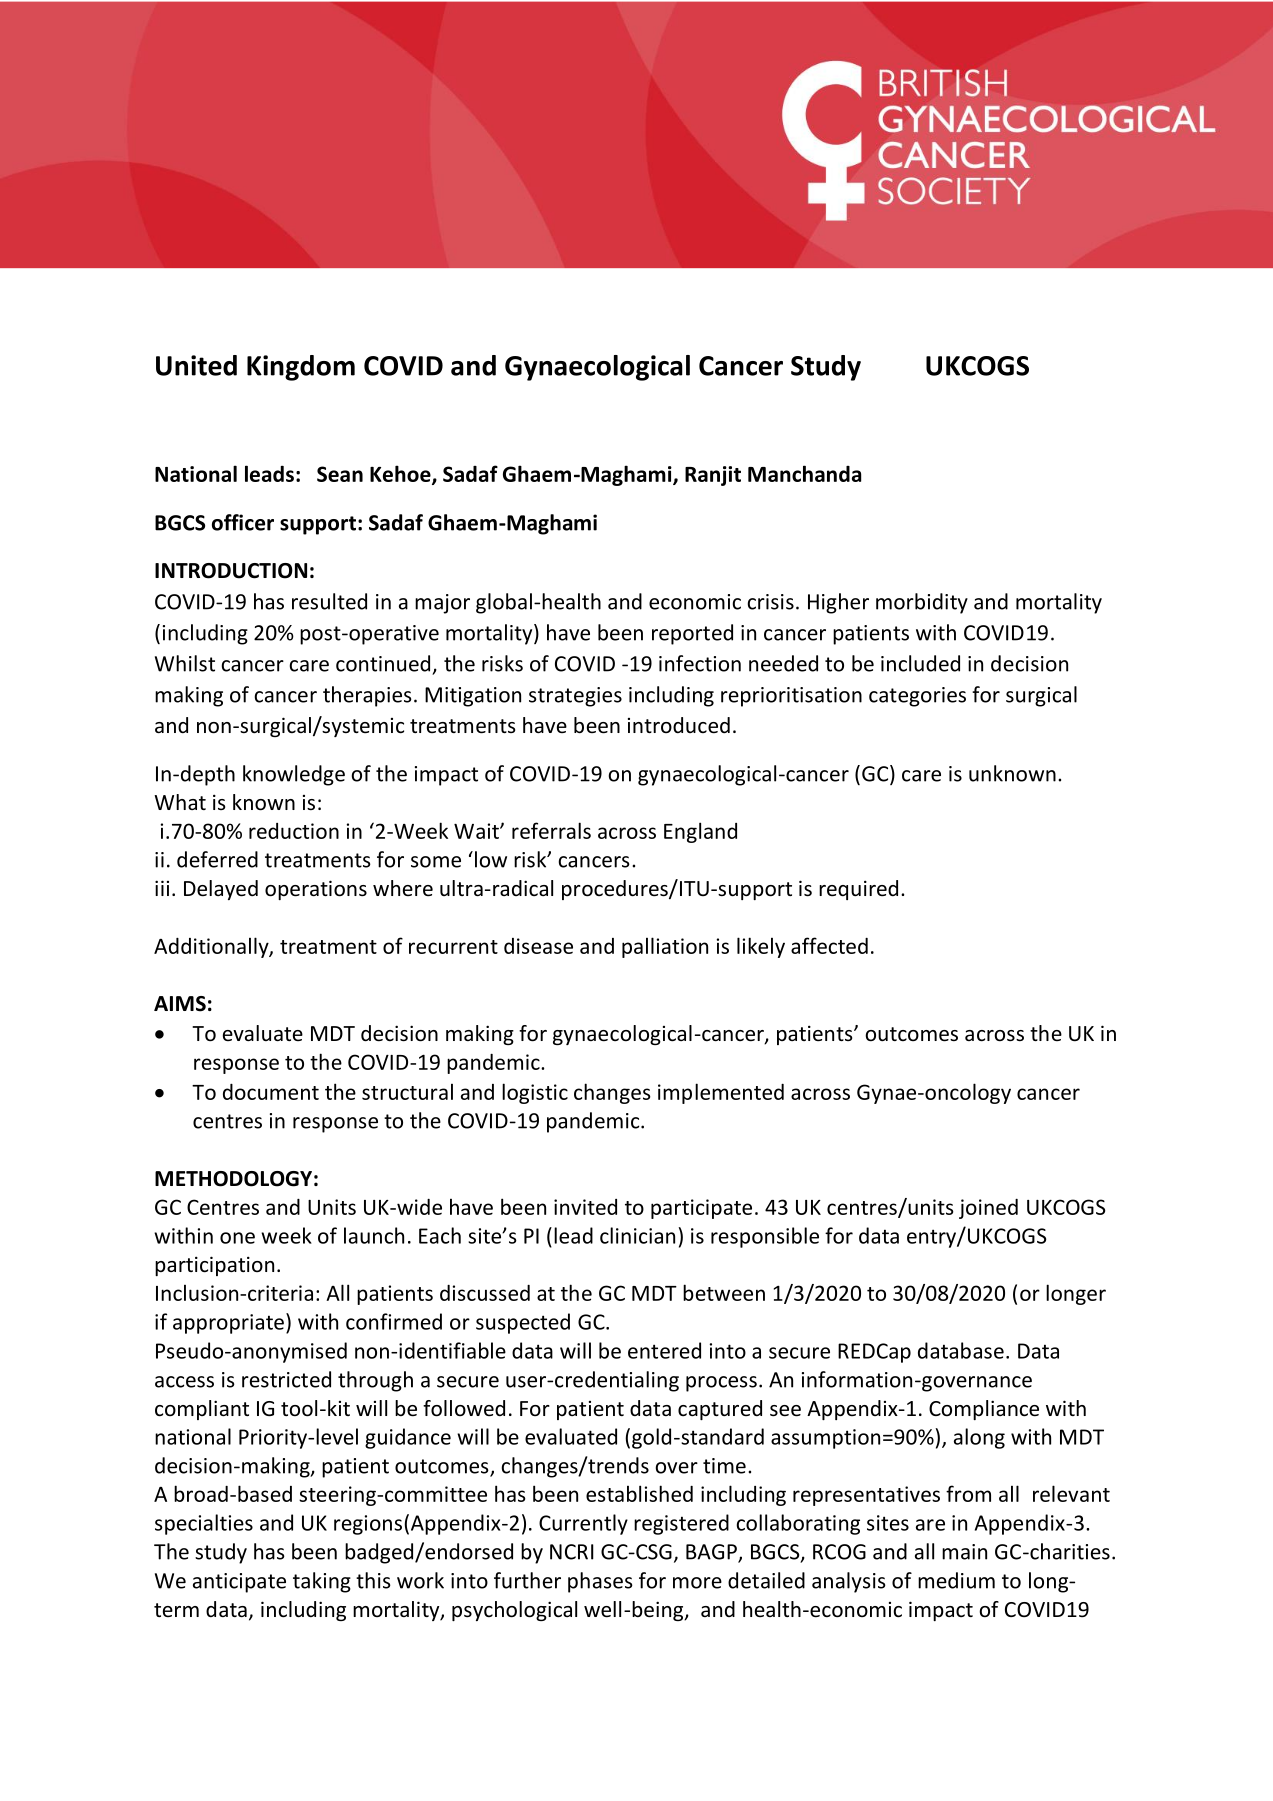 The width and height of the screenshot is (1273, 1801). I want to click on morbidity, so click(922, 603).
